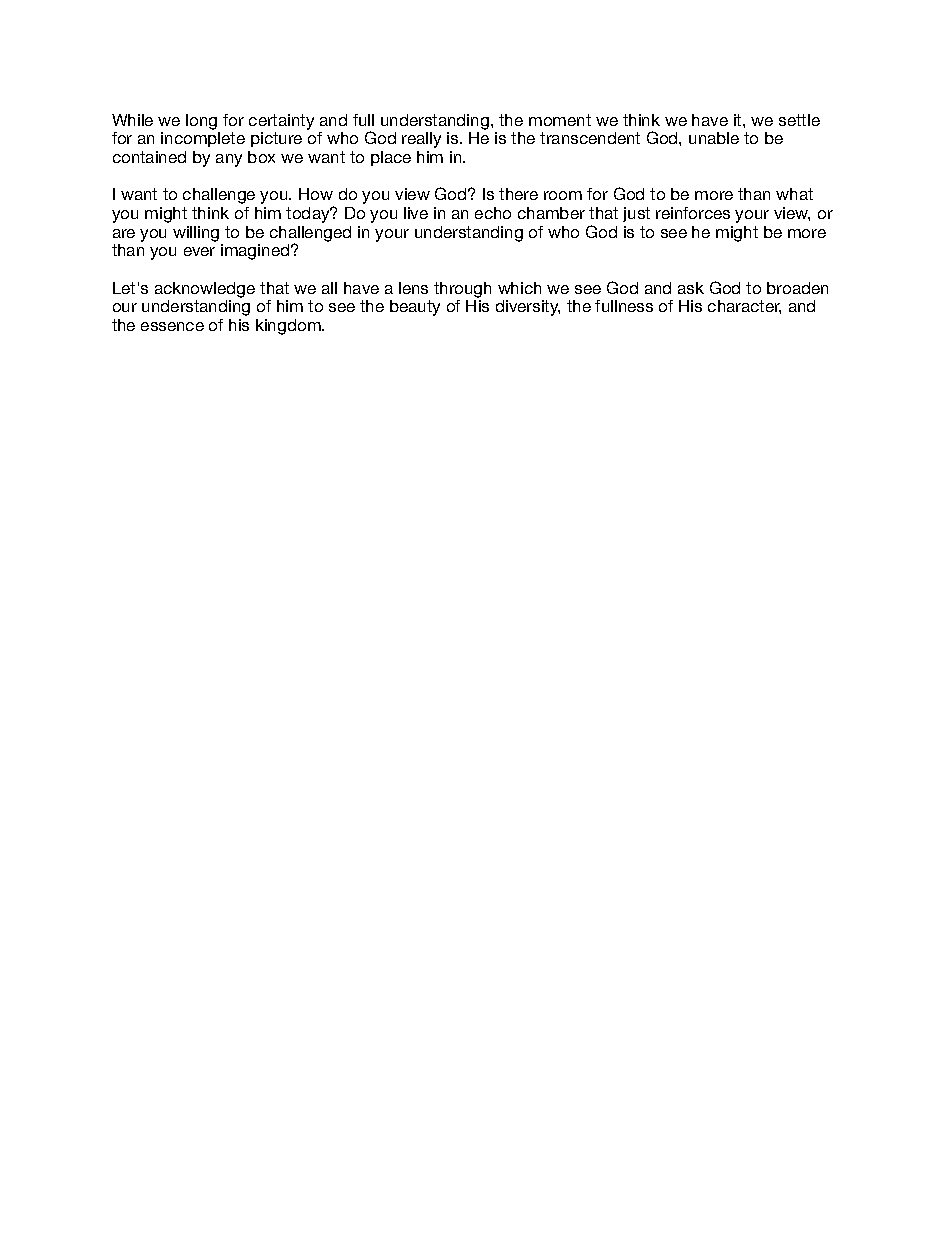 The width and height of the screenshot is (952, 1233). I want to click on long, so click(201, 122).
